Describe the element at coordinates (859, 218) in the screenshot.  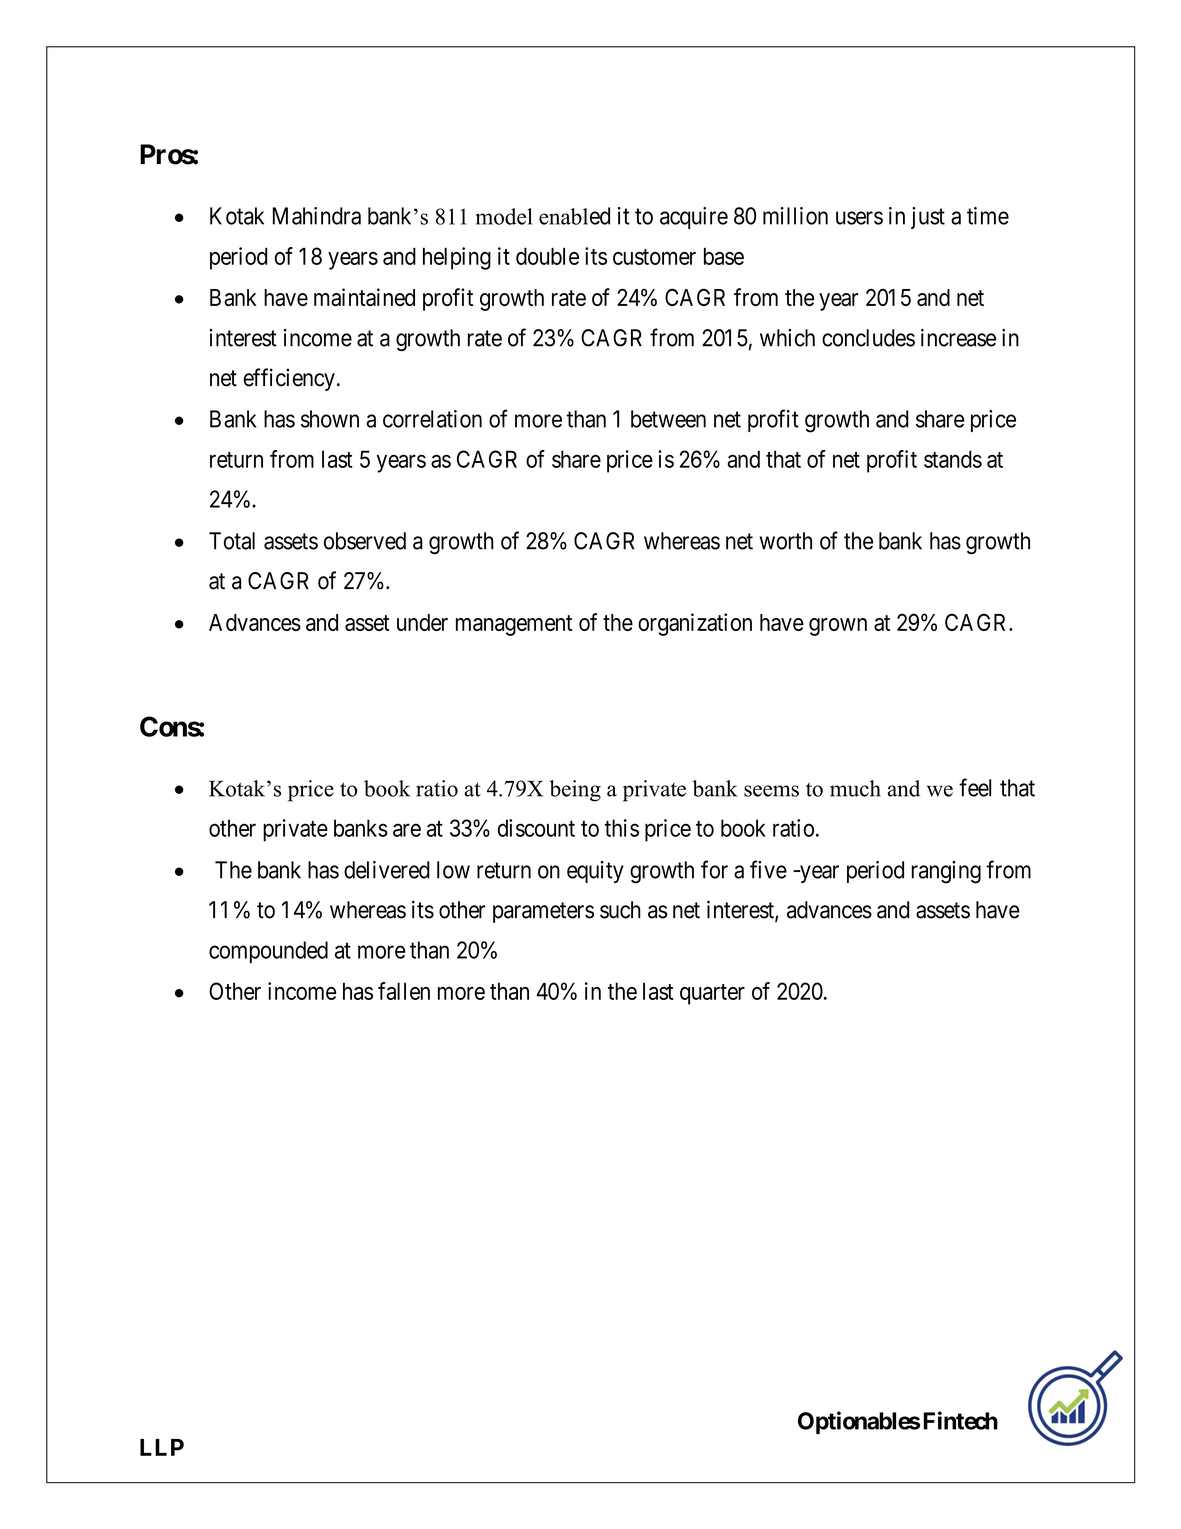
I see `users` at that location.
